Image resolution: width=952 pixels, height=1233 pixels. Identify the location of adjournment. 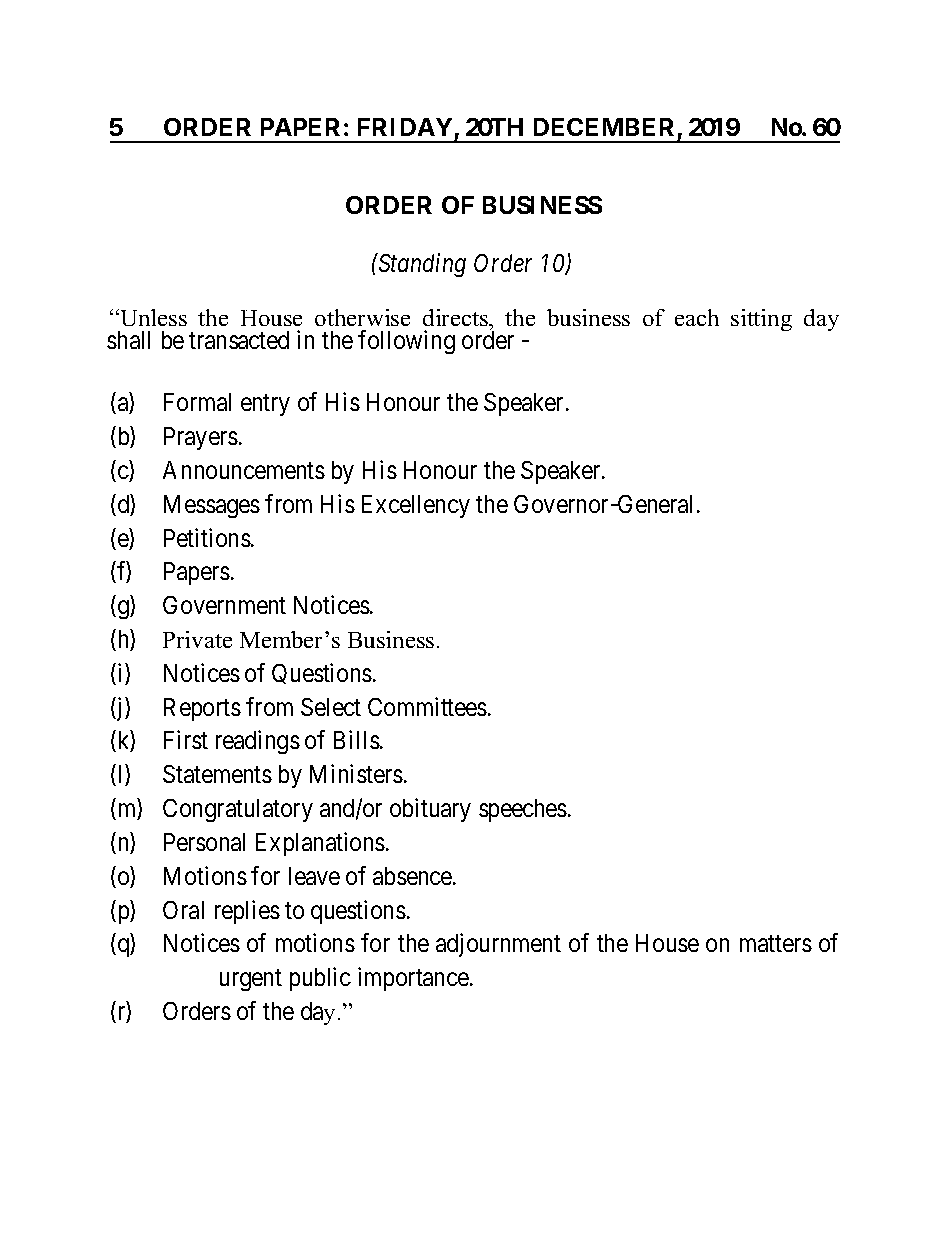
(498, 945).
